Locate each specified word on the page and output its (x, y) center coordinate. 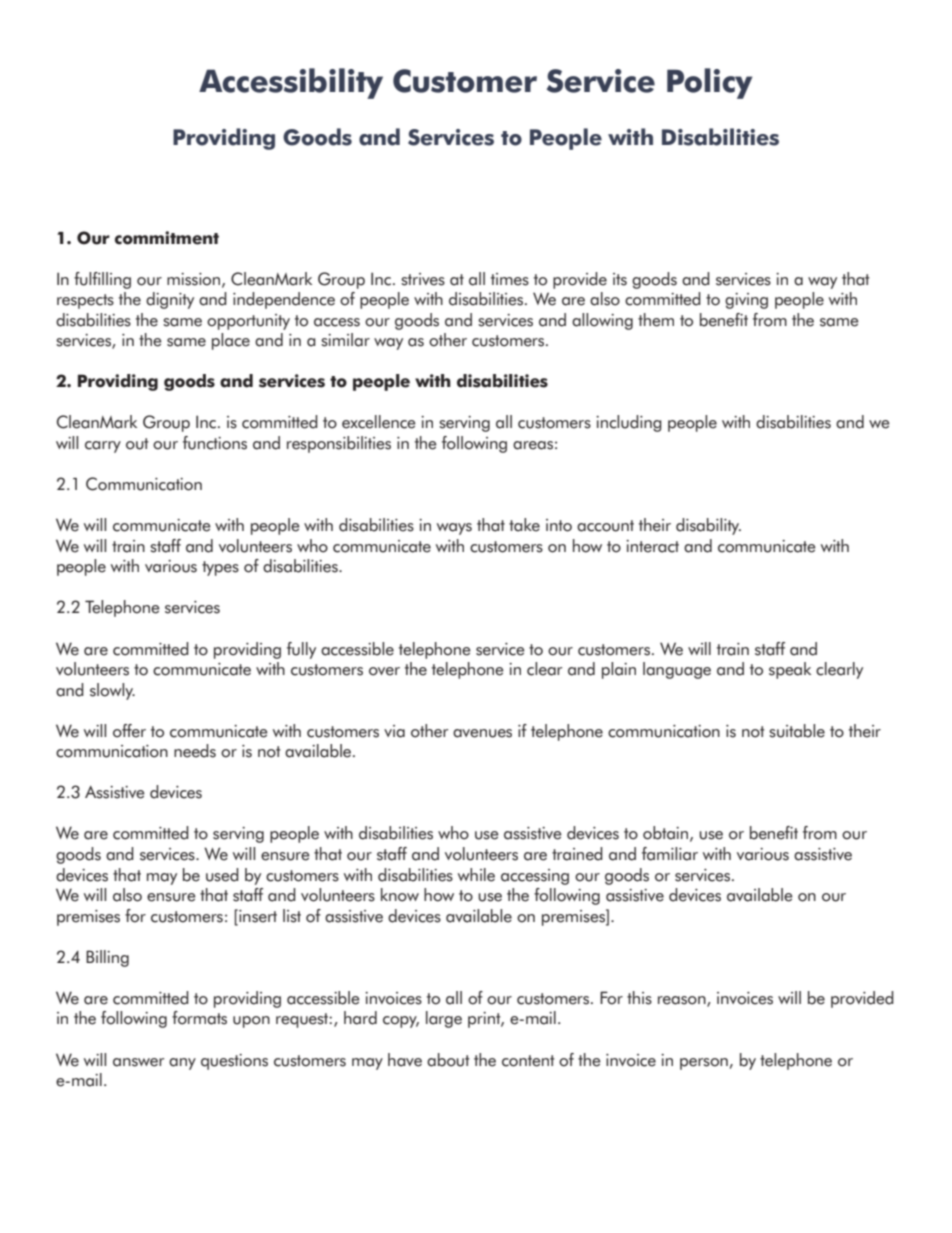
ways (454, 529)
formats (199, 1018)
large (444, 1019)
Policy (709, 83)
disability (708, 526)
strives (423, 279)
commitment (167, 238)
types (220, 568)
